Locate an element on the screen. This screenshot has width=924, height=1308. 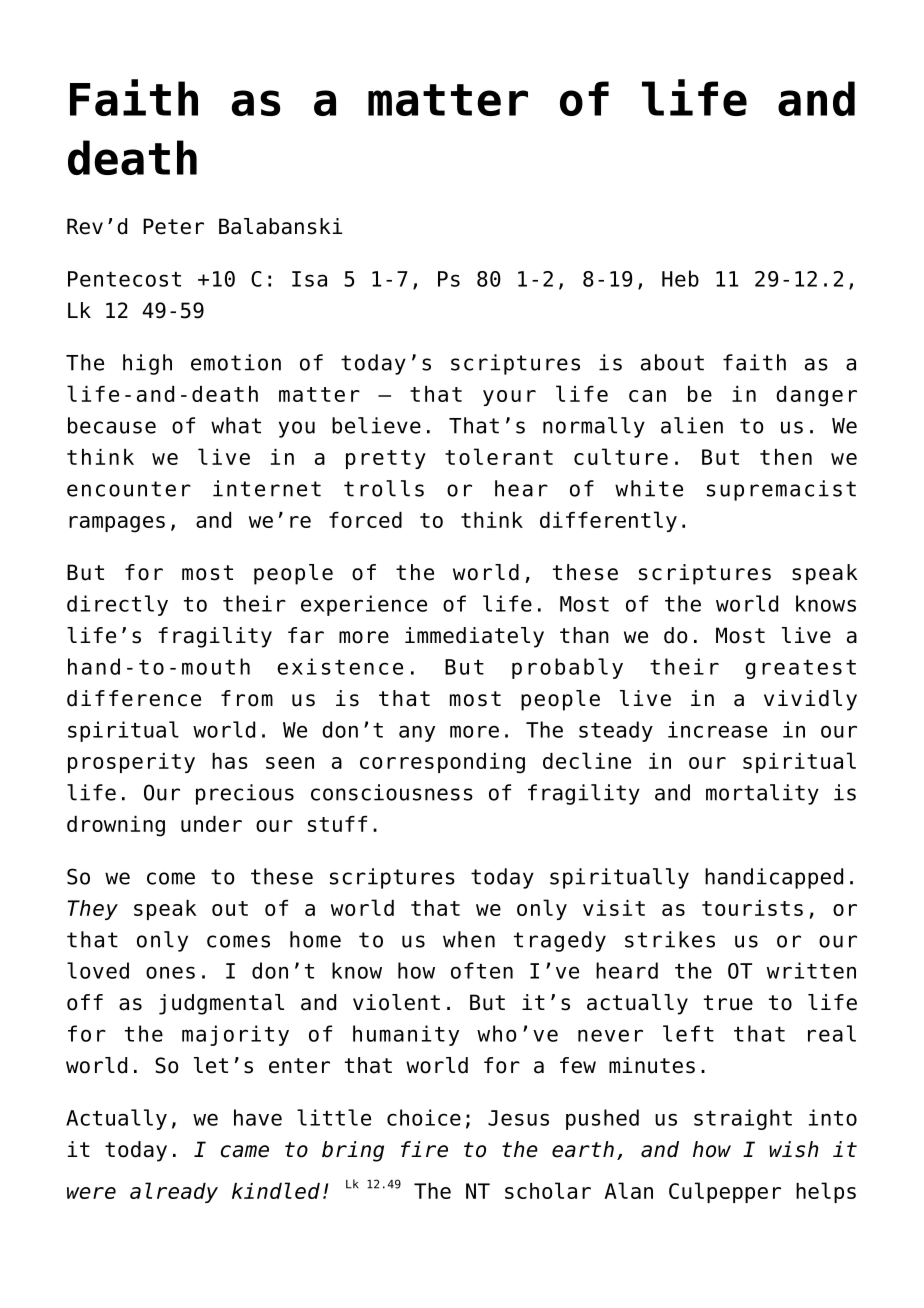
Peter is located at coordinates (173, 226).
